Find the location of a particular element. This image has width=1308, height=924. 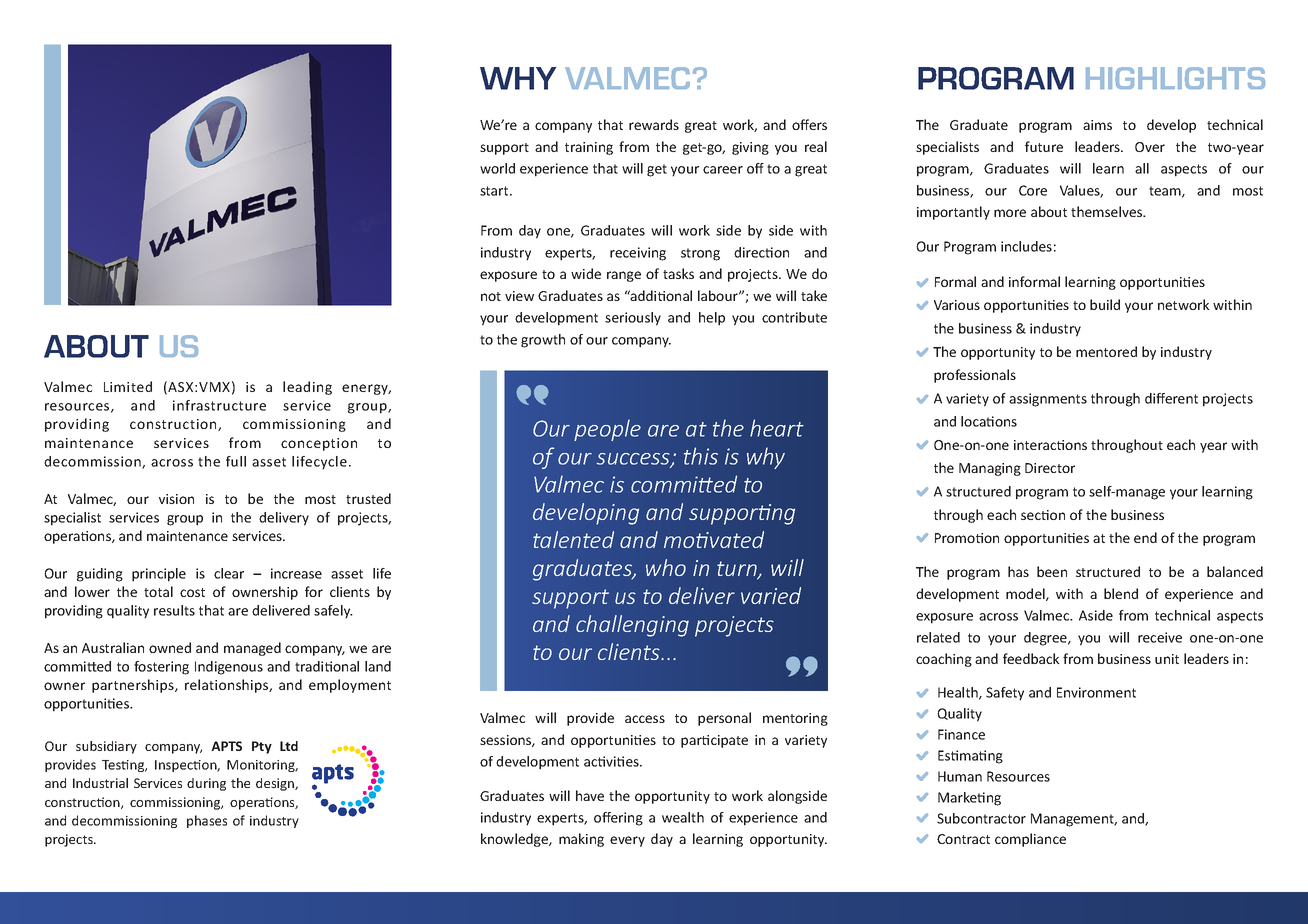

rewards is located at coordinates (654, 124).
